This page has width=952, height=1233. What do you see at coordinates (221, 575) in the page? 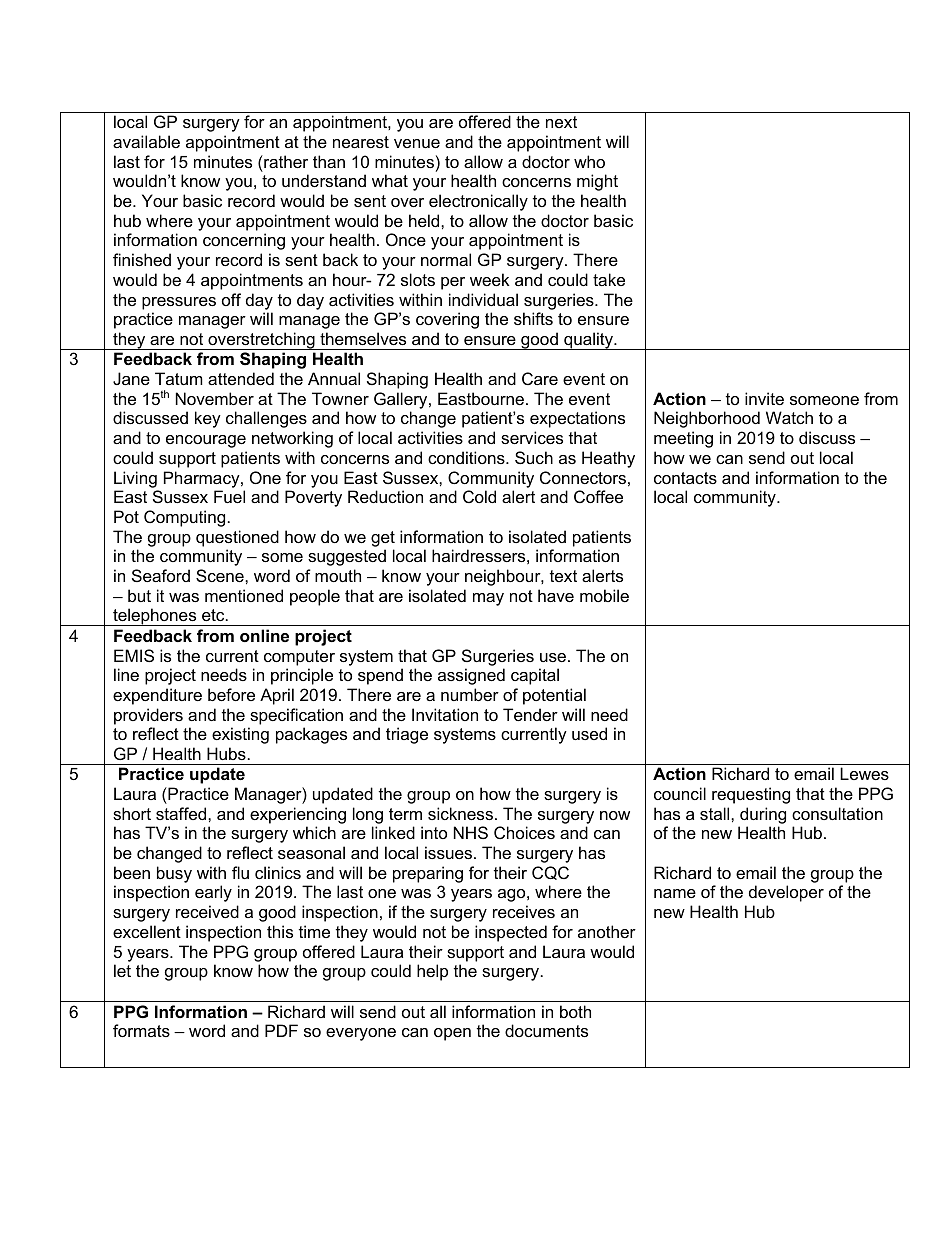
I see `Scene` at bounding box center [221, 575].
